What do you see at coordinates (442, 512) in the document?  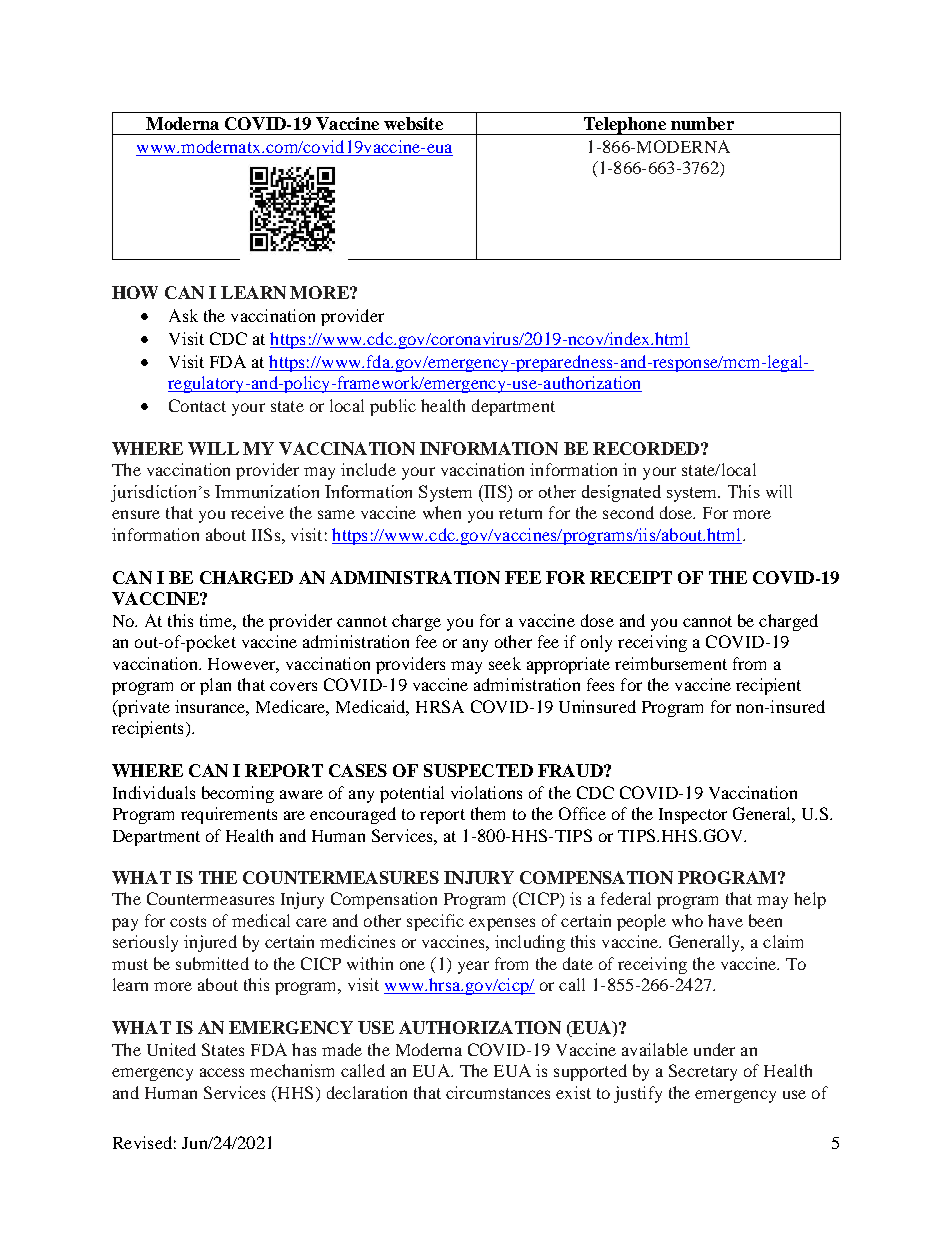 I see `when` at bounding box center [442, 512].
